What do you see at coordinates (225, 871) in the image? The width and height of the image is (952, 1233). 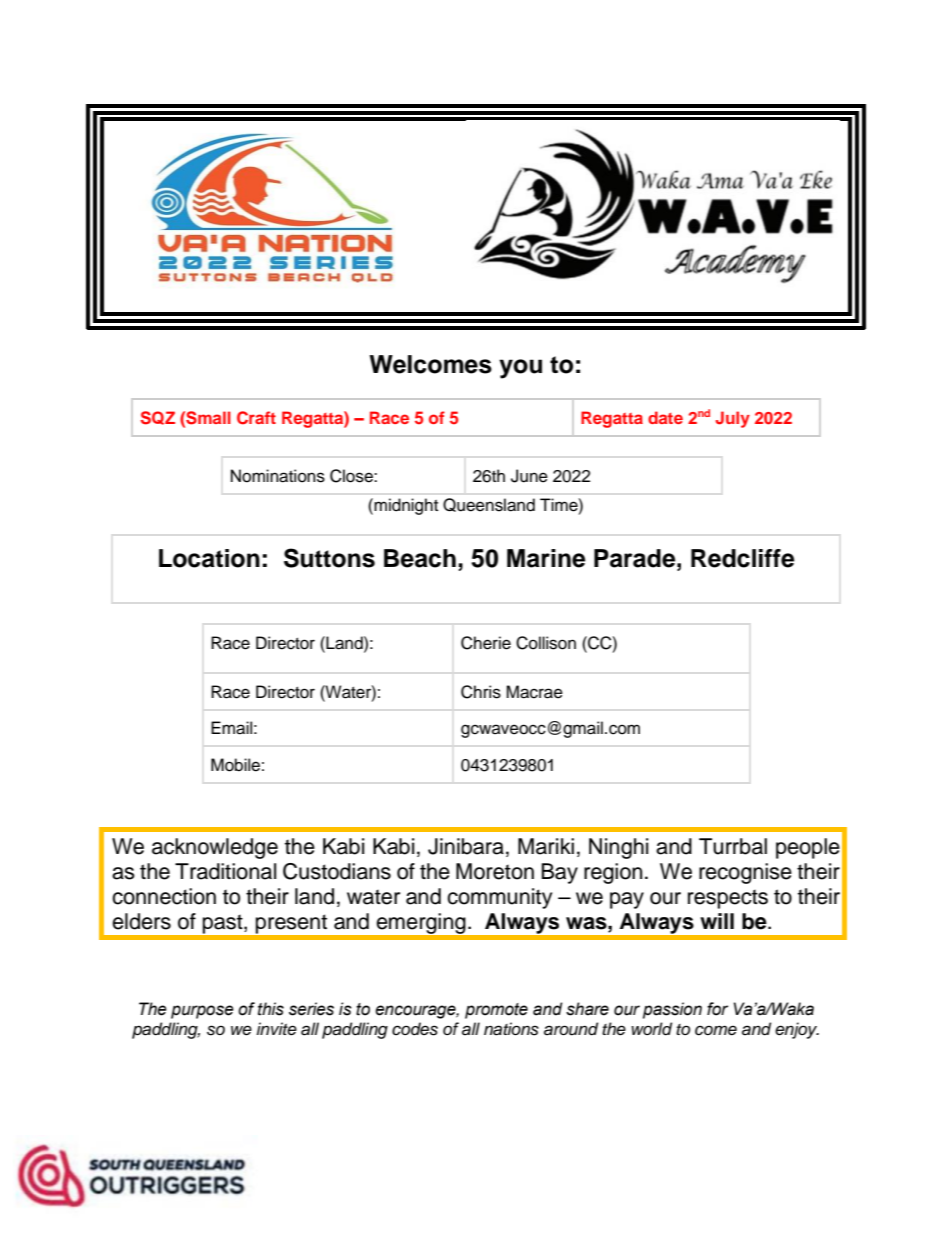 I see `Traditional` at bounding box center [225, 871].
